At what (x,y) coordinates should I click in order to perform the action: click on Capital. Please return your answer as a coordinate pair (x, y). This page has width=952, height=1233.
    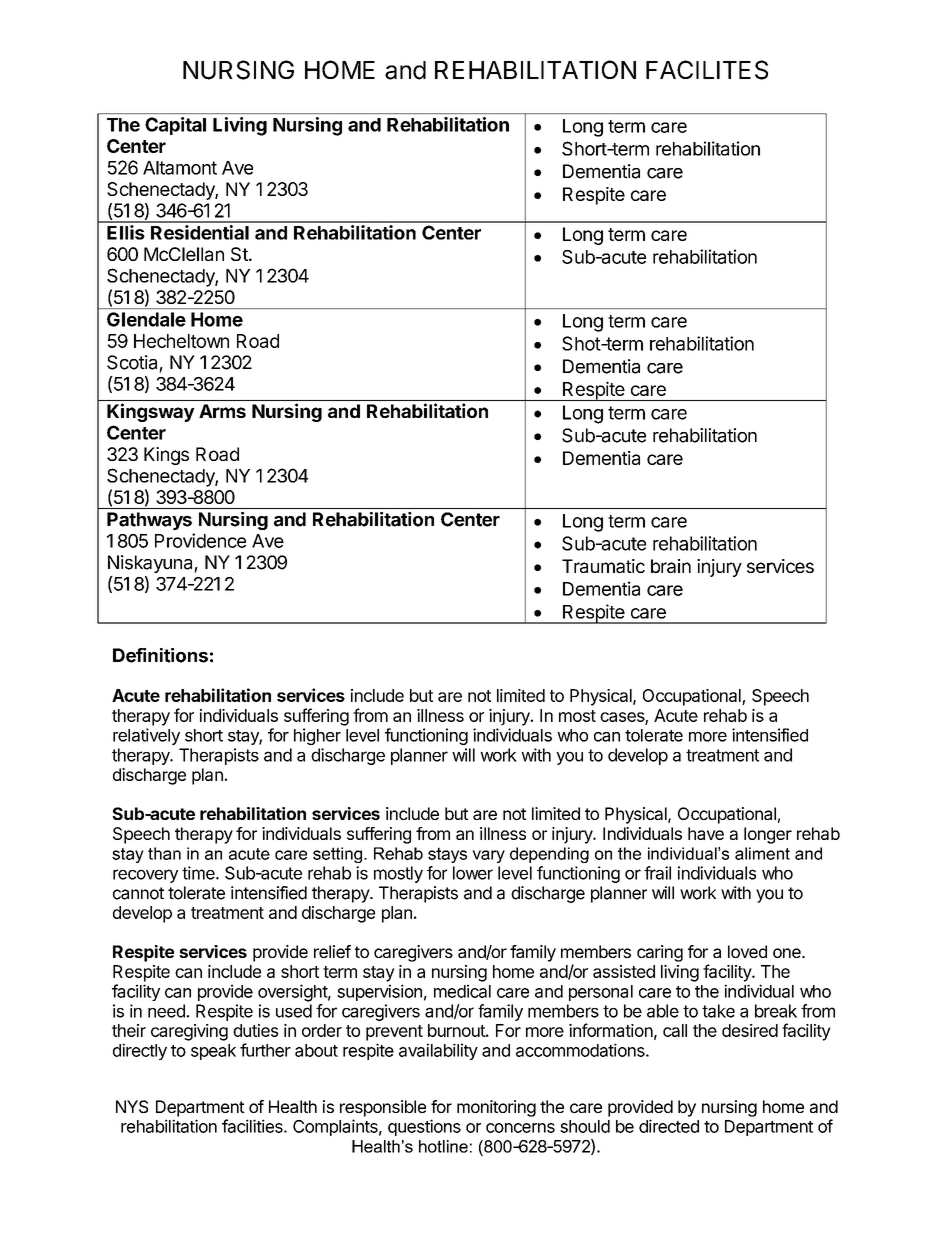
    Looking at the image, I should click on (175, 126).
